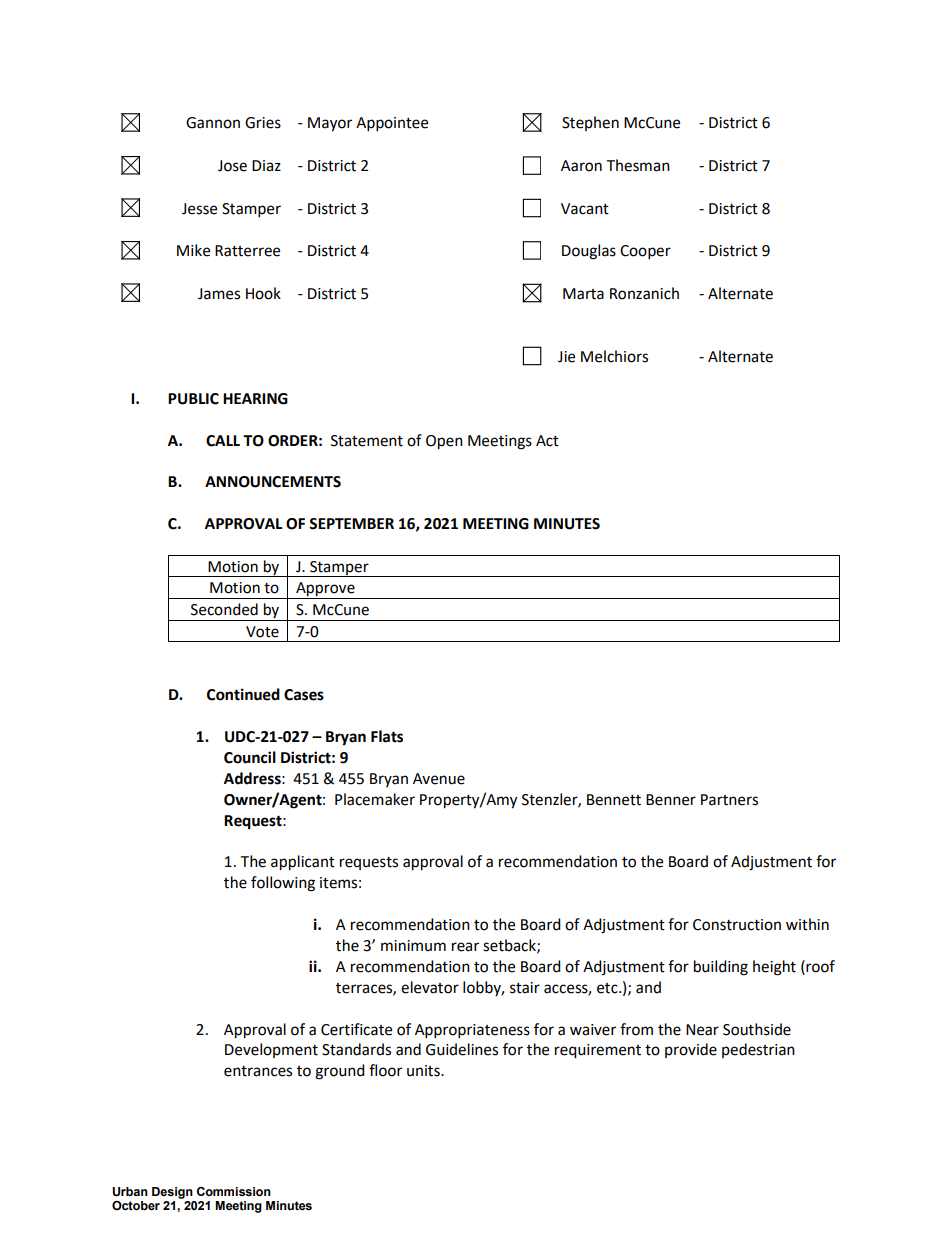  What do you see at coordinates (392, 124) in the image?
I see `Appointee` at bounding box center [392, 124].
